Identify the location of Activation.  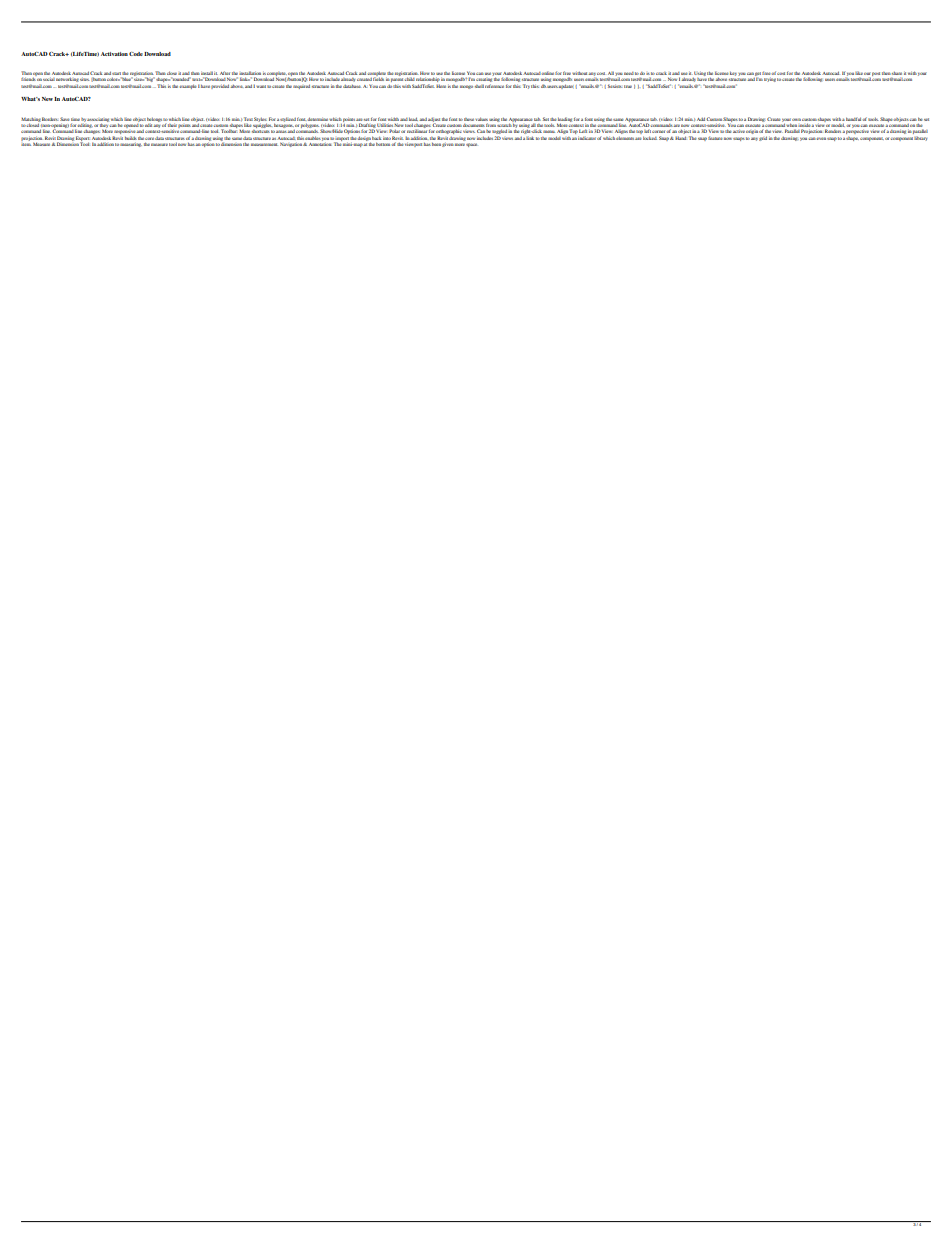
(114, 54).
